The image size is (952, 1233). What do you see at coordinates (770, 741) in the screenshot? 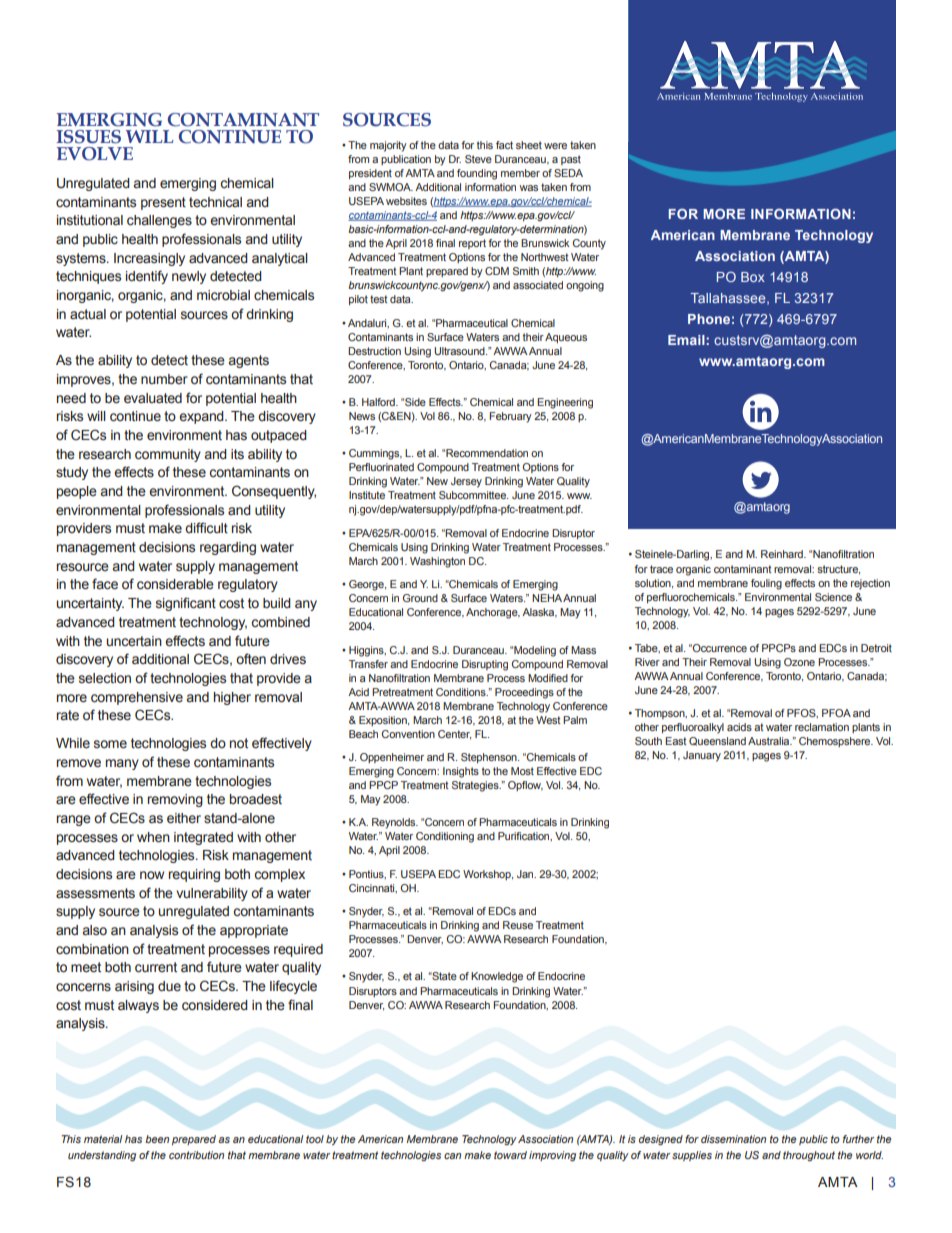
I see `Australia` at bounding box center [770, 741].
